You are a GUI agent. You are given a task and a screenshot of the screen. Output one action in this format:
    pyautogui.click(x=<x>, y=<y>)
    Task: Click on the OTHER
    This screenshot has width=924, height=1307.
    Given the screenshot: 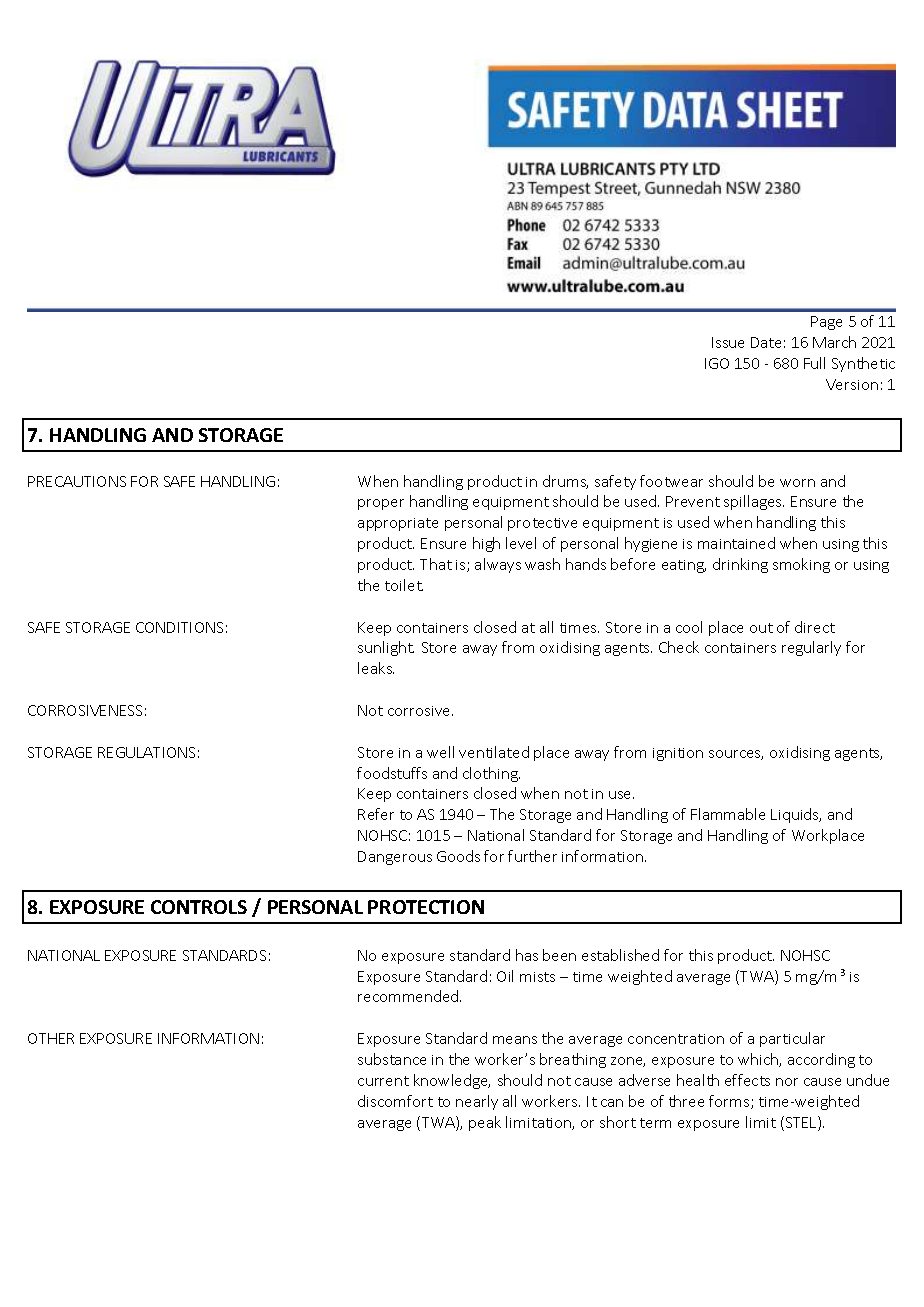 What is the action you would take?
    pyautogui.click(x=51, y=1038)
